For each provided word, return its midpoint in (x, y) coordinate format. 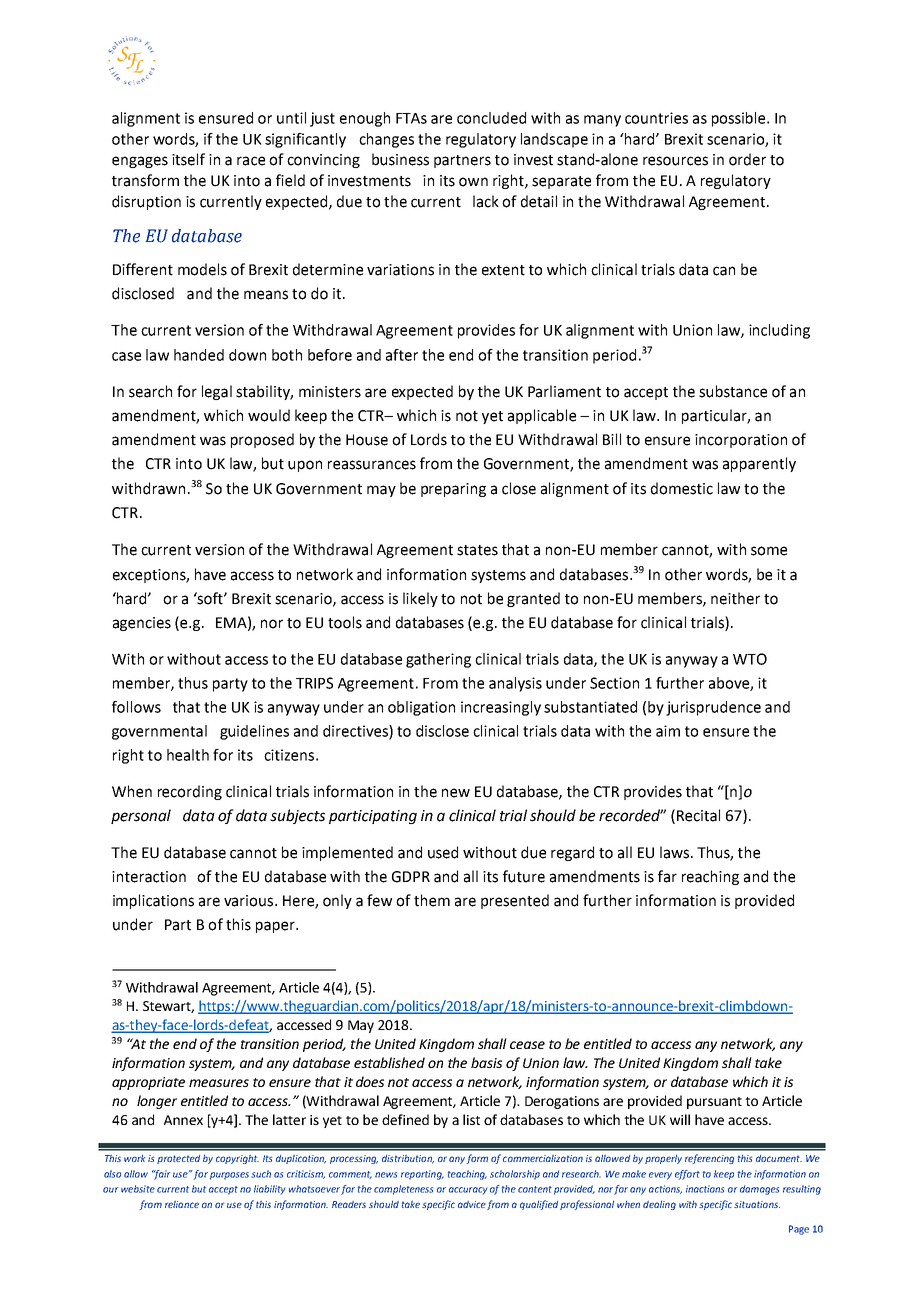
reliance (182, 1204)
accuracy (468, 1191)
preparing (453, 490)
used (443, 852)
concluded (491, 118)
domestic (682, 488)
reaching (710, 877)
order (747, 159)
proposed (262, 440)
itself (188, 159)
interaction (149, 877)
